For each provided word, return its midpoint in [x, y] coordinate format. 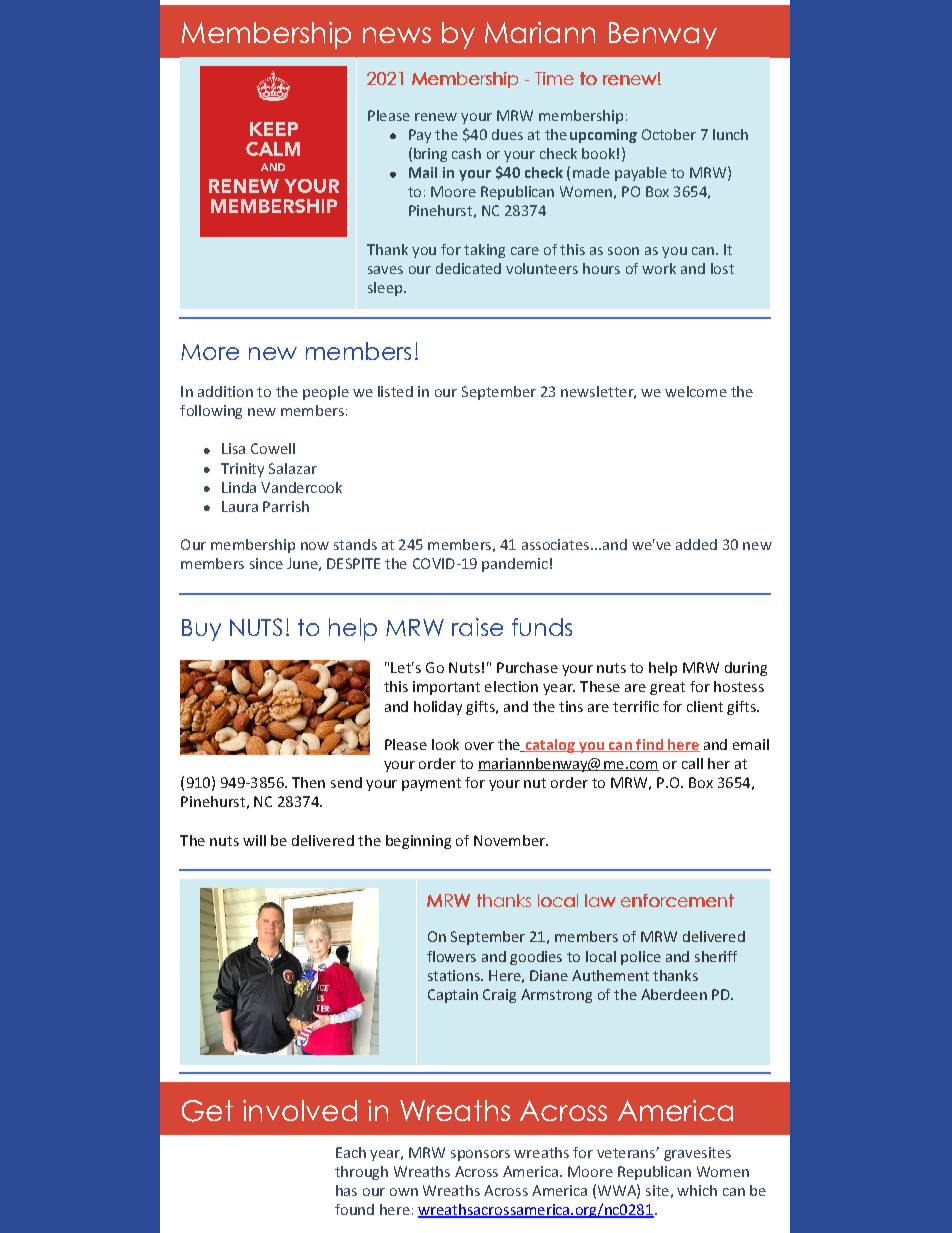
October [669, 134]
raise [477, 627]
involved [300, 1110]
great [667, 688]
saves [385, 270]
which [697, 1190]
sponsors [480, 1155]
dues [507, 134]
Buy [201, 630]
